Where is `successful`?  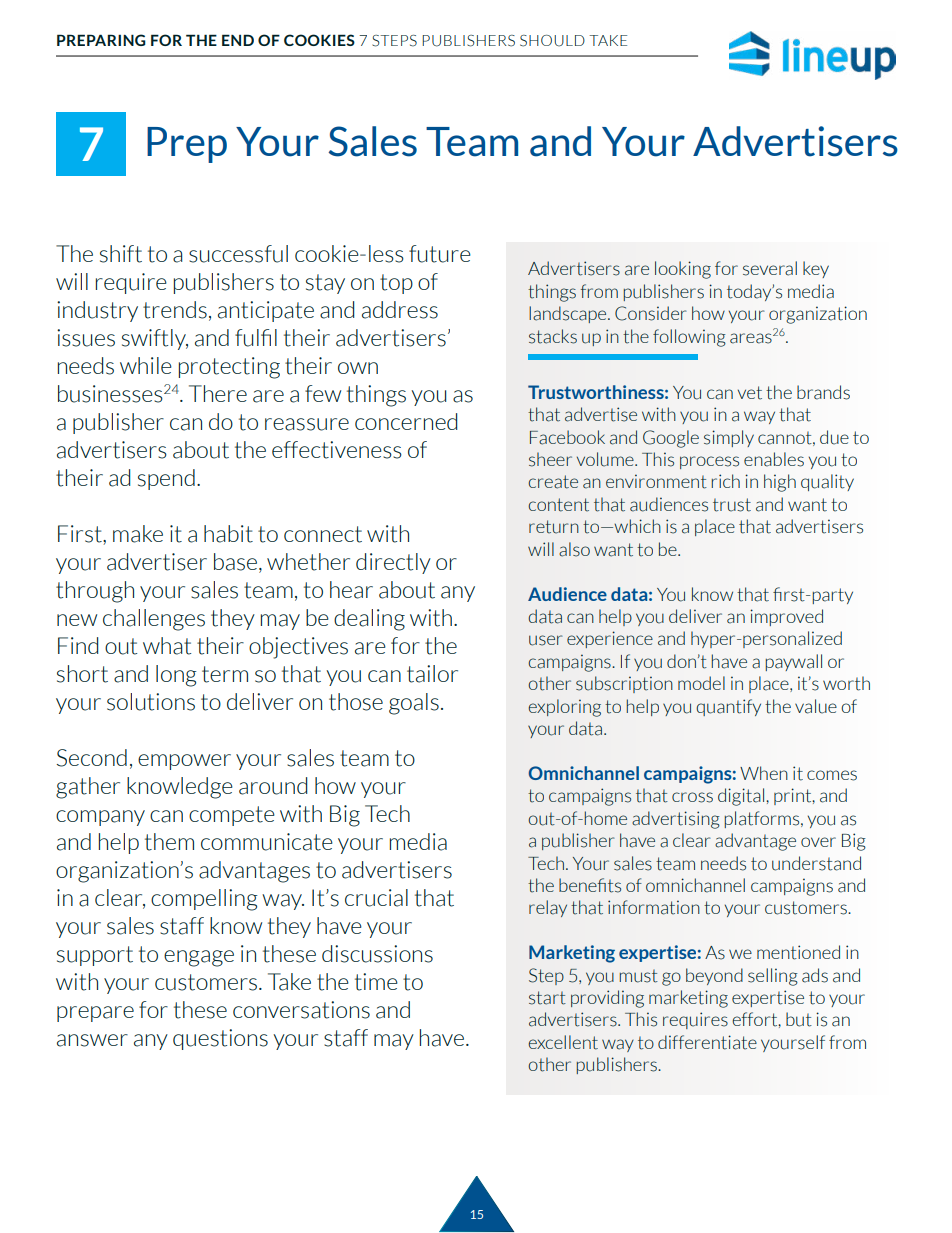
successful is located at coordinates (238, 254).
